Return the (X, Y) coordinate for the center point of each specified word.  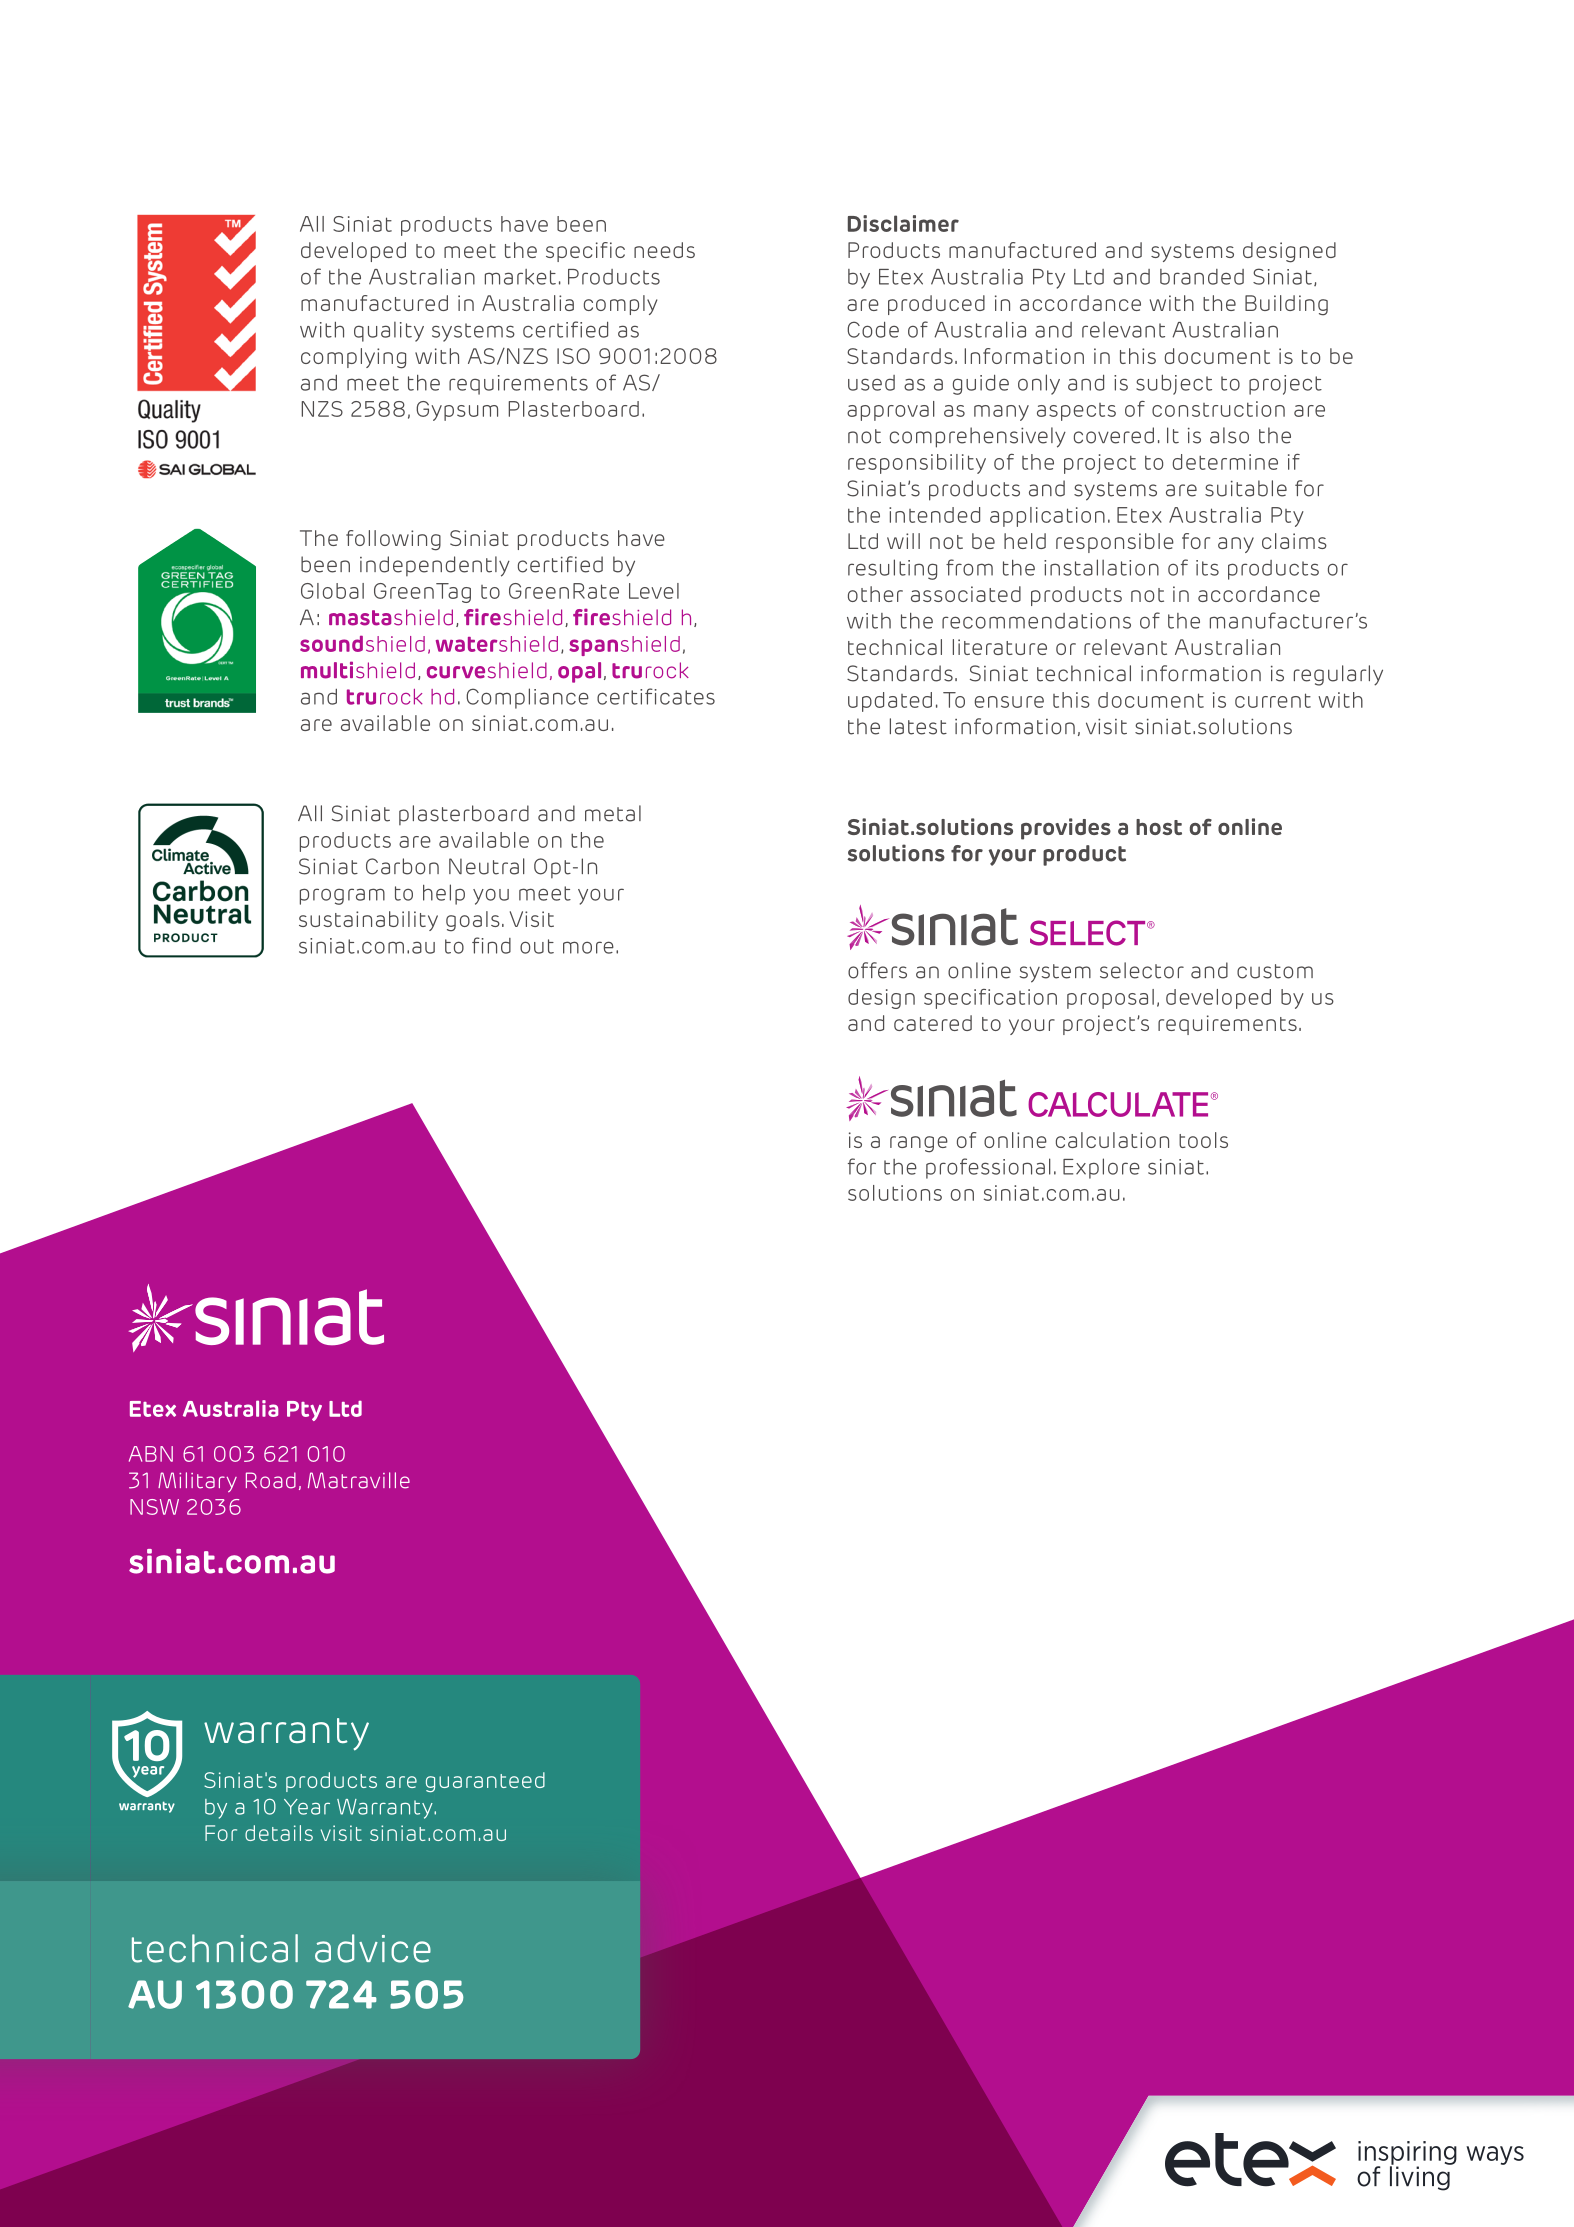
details (279, 1833)
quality (389, 332)
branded (1202, 277)
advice (373, 1948)
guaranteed (485, 1782)
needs (664, 250)
